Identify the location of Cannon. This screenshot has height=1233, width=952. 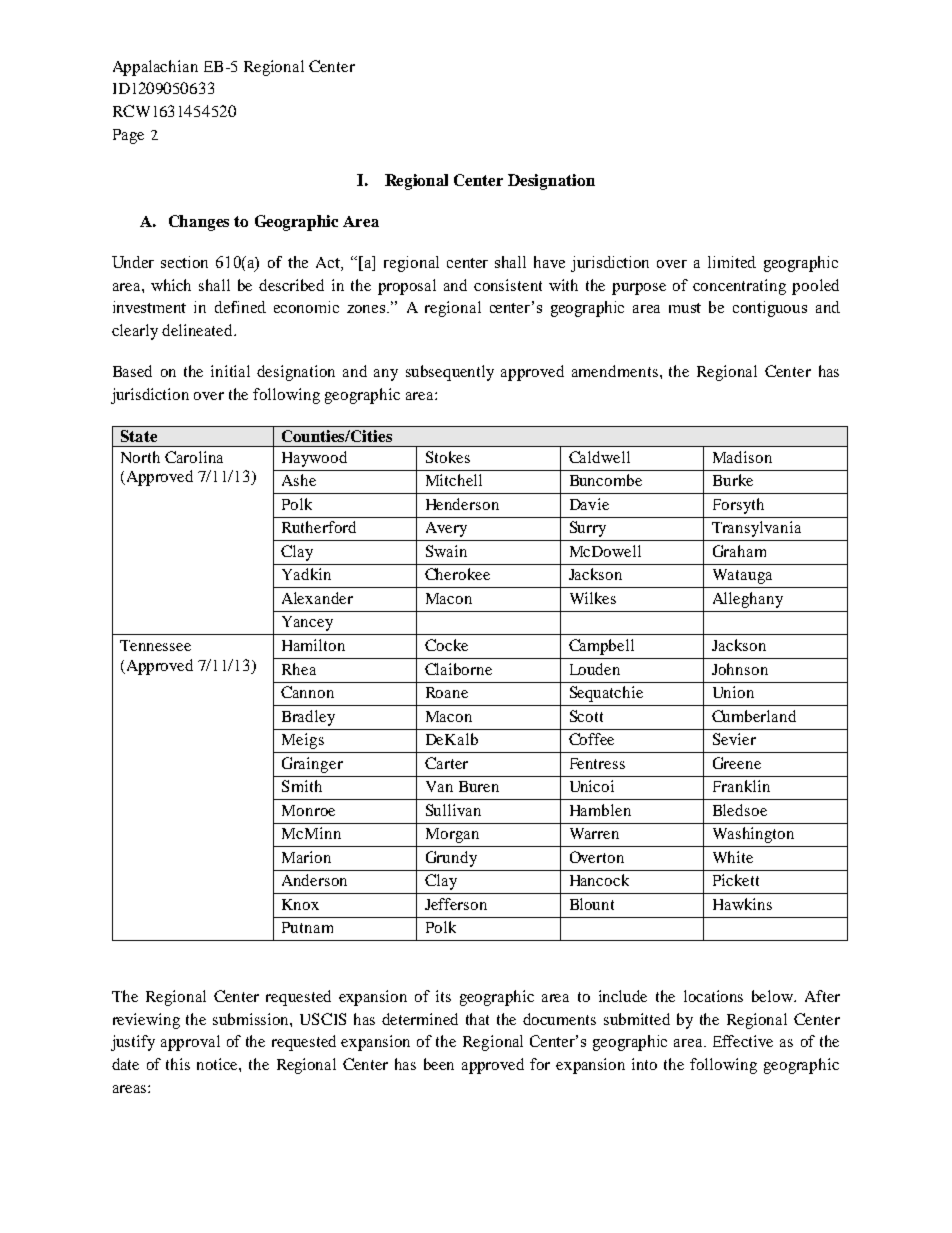
(307, 692).
